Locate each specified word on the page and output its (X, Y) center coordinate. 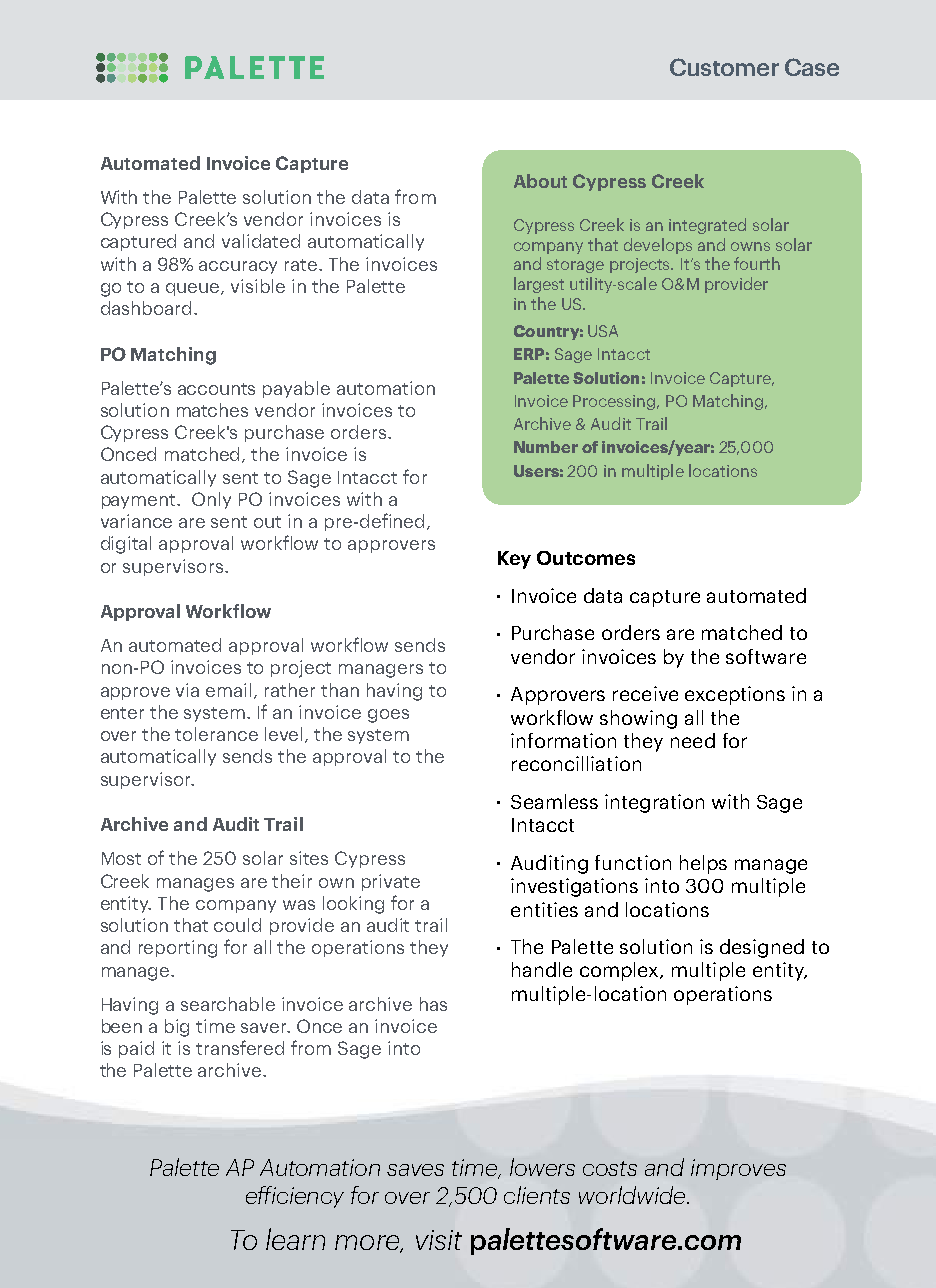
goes (388, 716)
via (187, 690)
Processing (615, 402)
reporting (178, 949)
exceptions (735, 695)
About (540, 181)
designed (762, 948)
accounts (216, 389)
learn (295, 1239)
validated (261, 241)
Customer (724, 67)
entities (544, 909)
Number (546, 447)
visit (439, 1240)
